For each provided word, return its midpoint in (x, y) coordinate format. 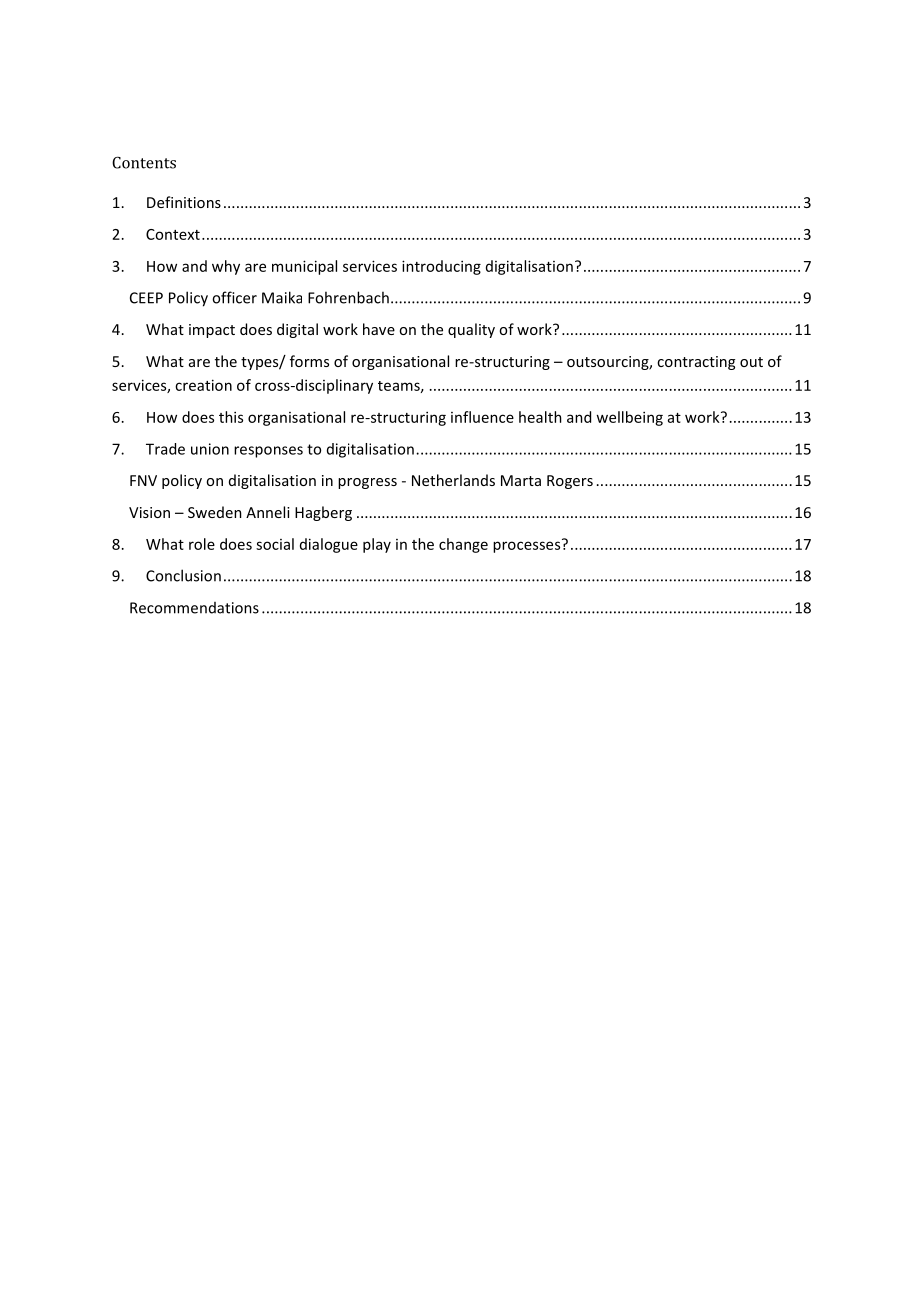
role (202, 544)
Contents (144, 162)
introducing (441, 267)
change (463, 545)
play (377, 545)
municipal (304, 267)
